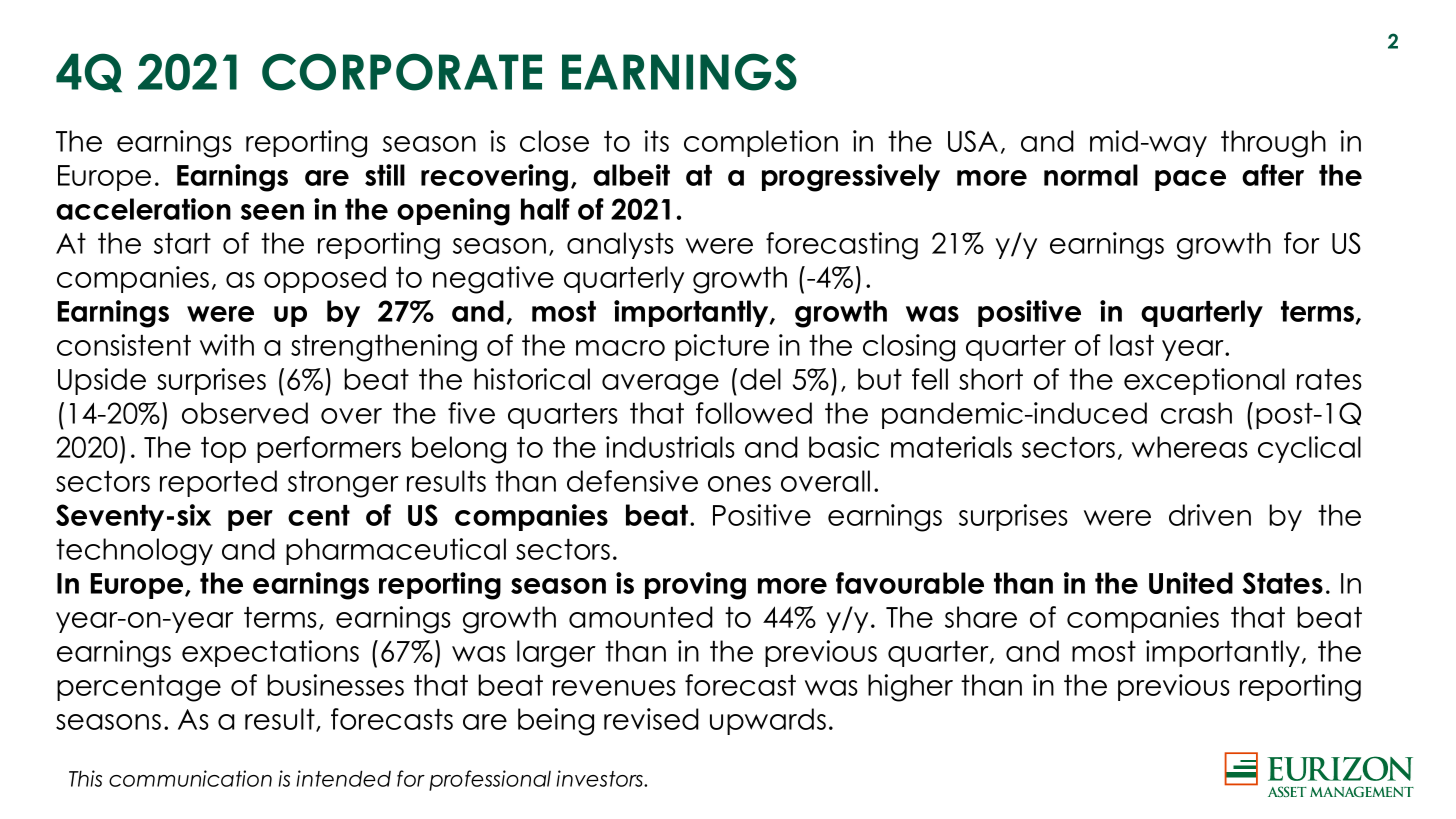 The image size is (1456, 819). Describe the element at coordinates (1273, 144) in the page. I see `through` at that location.
